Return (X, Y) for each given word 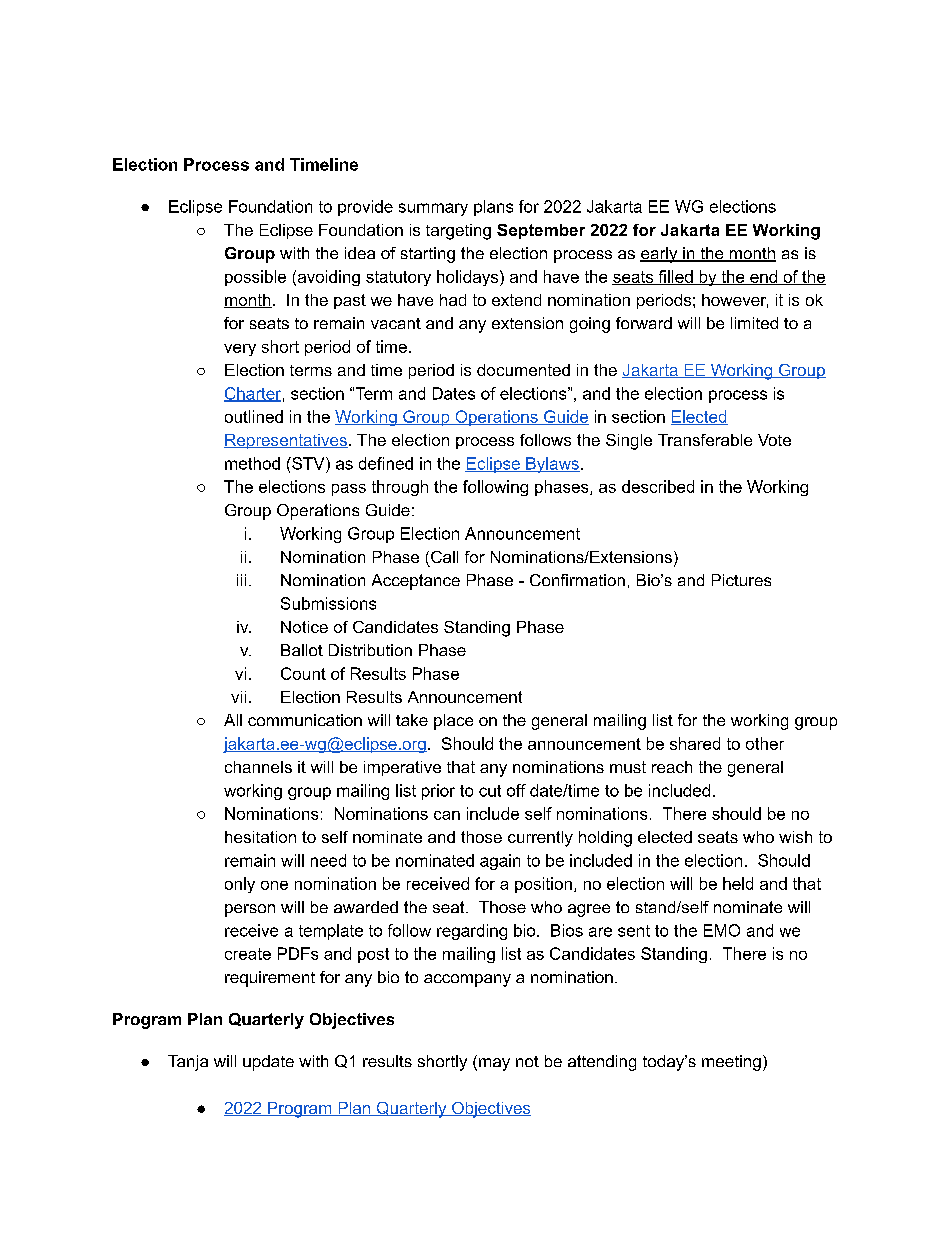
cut (490, 791)
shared (695, 743)
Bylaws (552, 465)
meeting (731, 1063)
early (660, 255)
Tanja (188, 1063)
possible (255, 278)
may (494, 1064)
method (252, 463)
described (658, 486)
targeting (458, 232)
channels (258, 767)
